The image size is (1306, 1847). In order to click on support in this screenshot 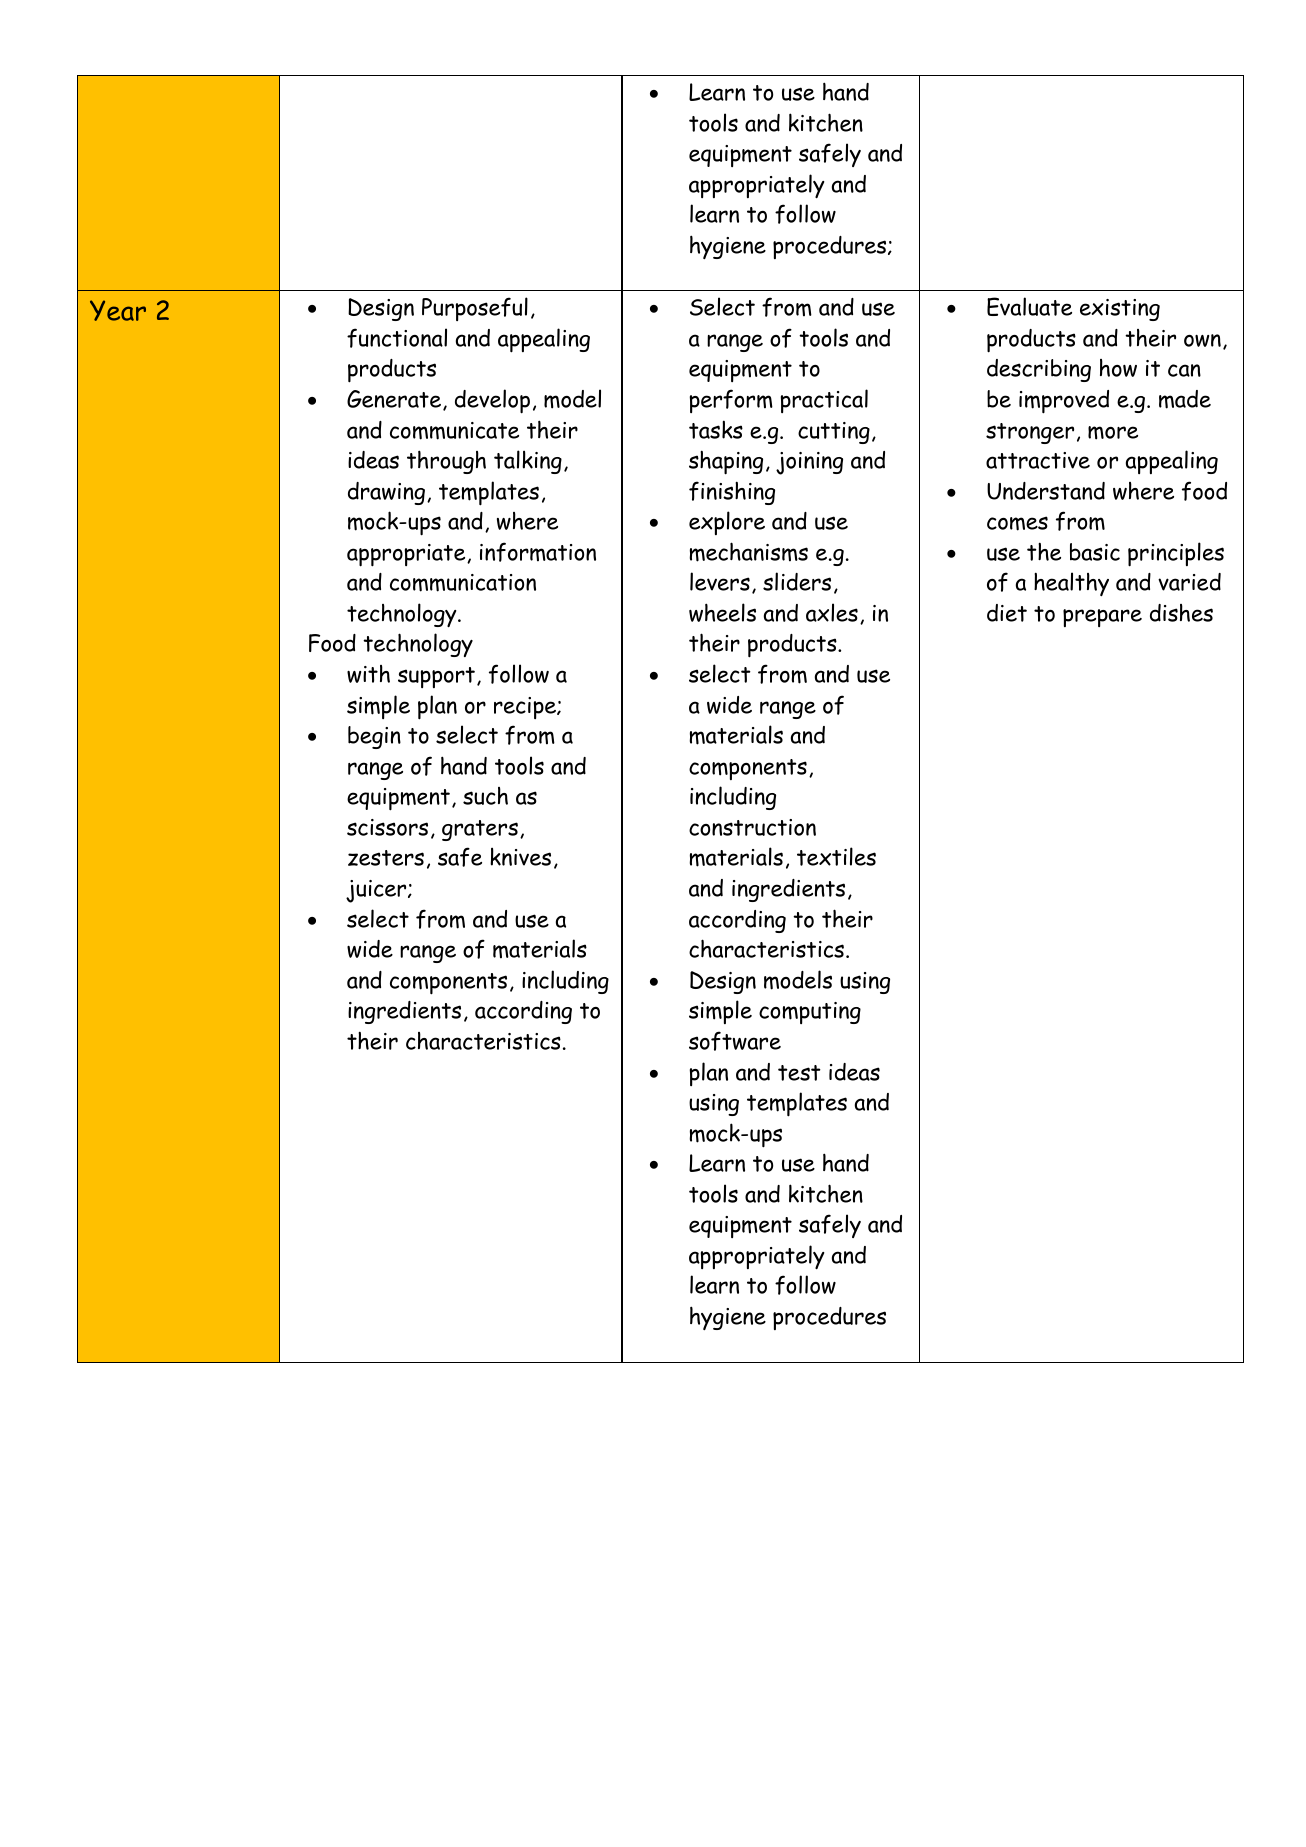, I will do `click(436, 677)`.
